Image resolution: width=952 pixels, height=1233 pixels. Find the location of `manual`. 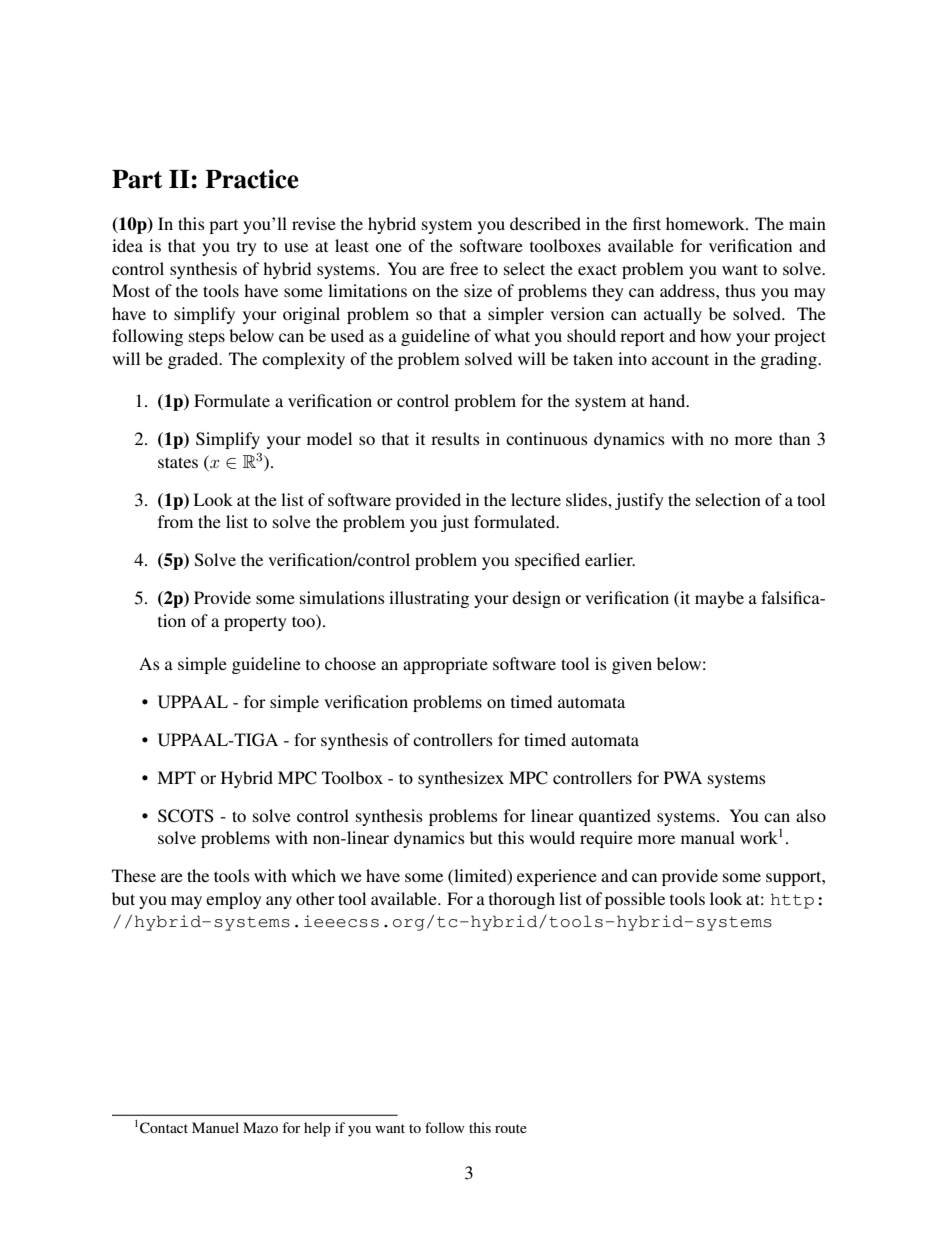

manual is located at coordinates (708, 837).
